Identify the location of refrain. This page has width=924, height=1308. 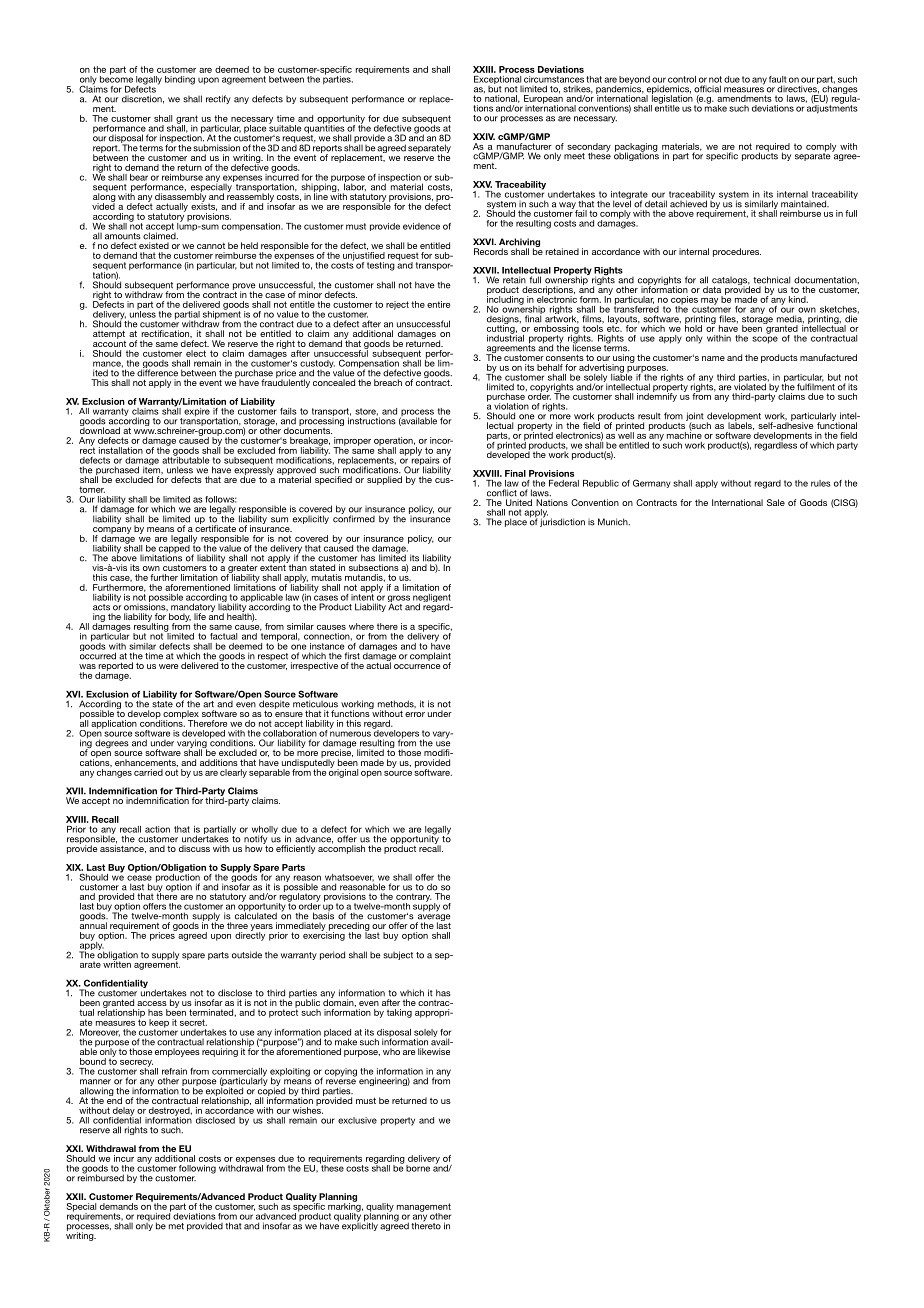
(174, 1071).
